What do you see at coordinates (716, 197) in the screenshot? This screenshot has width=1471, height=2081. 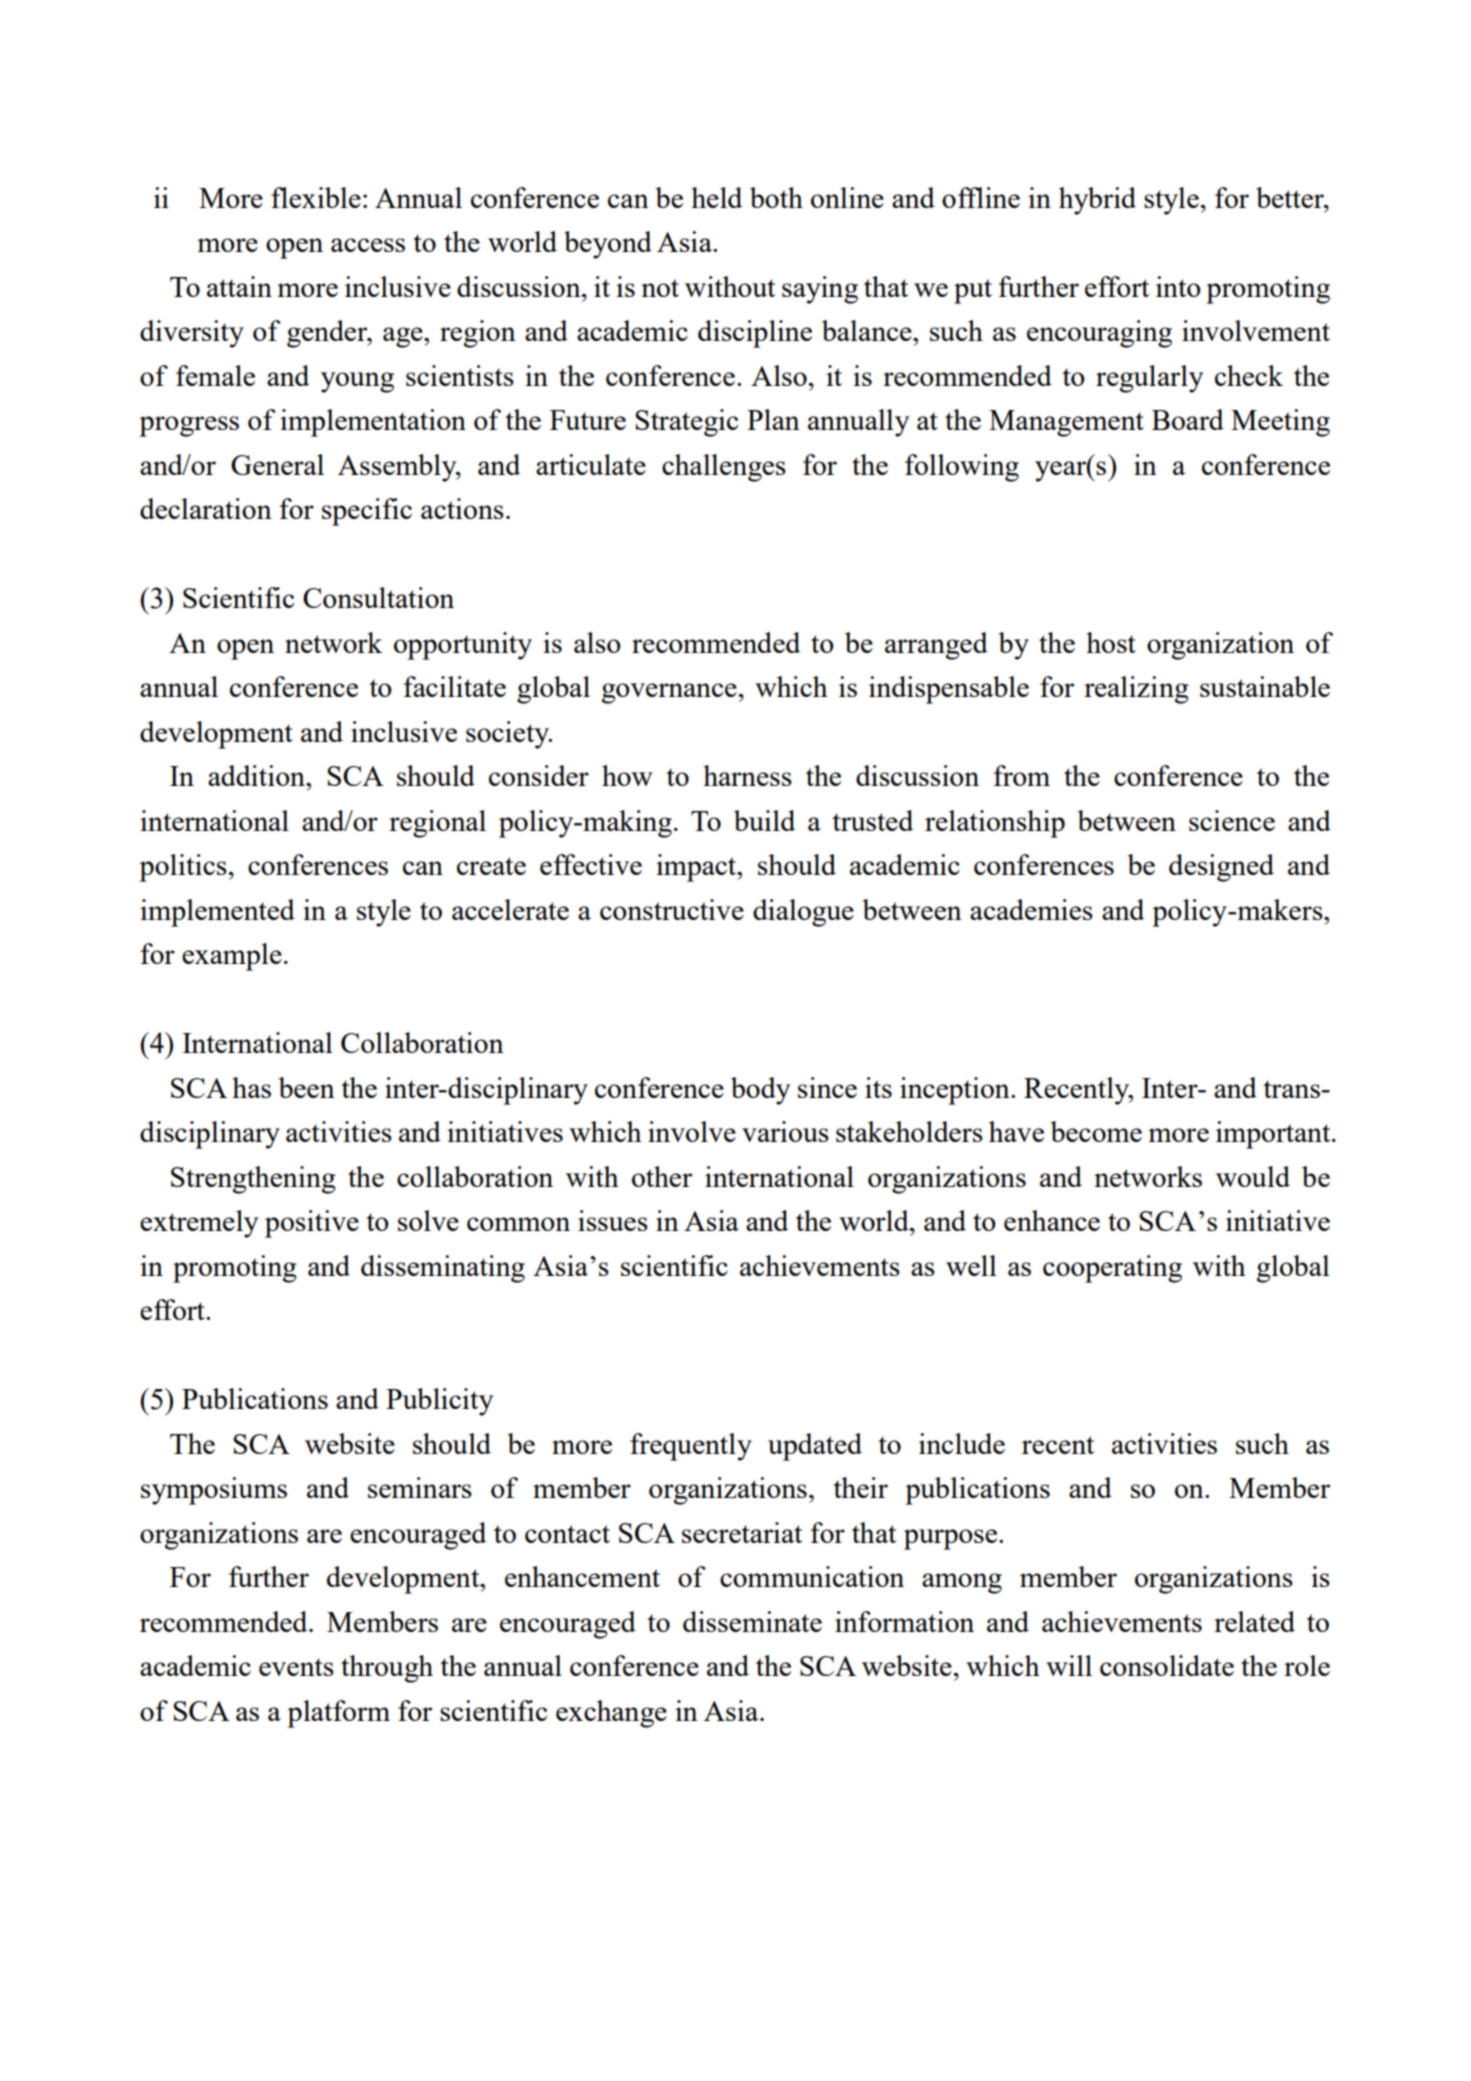 I see `held` at bounding box center [716, 197].
